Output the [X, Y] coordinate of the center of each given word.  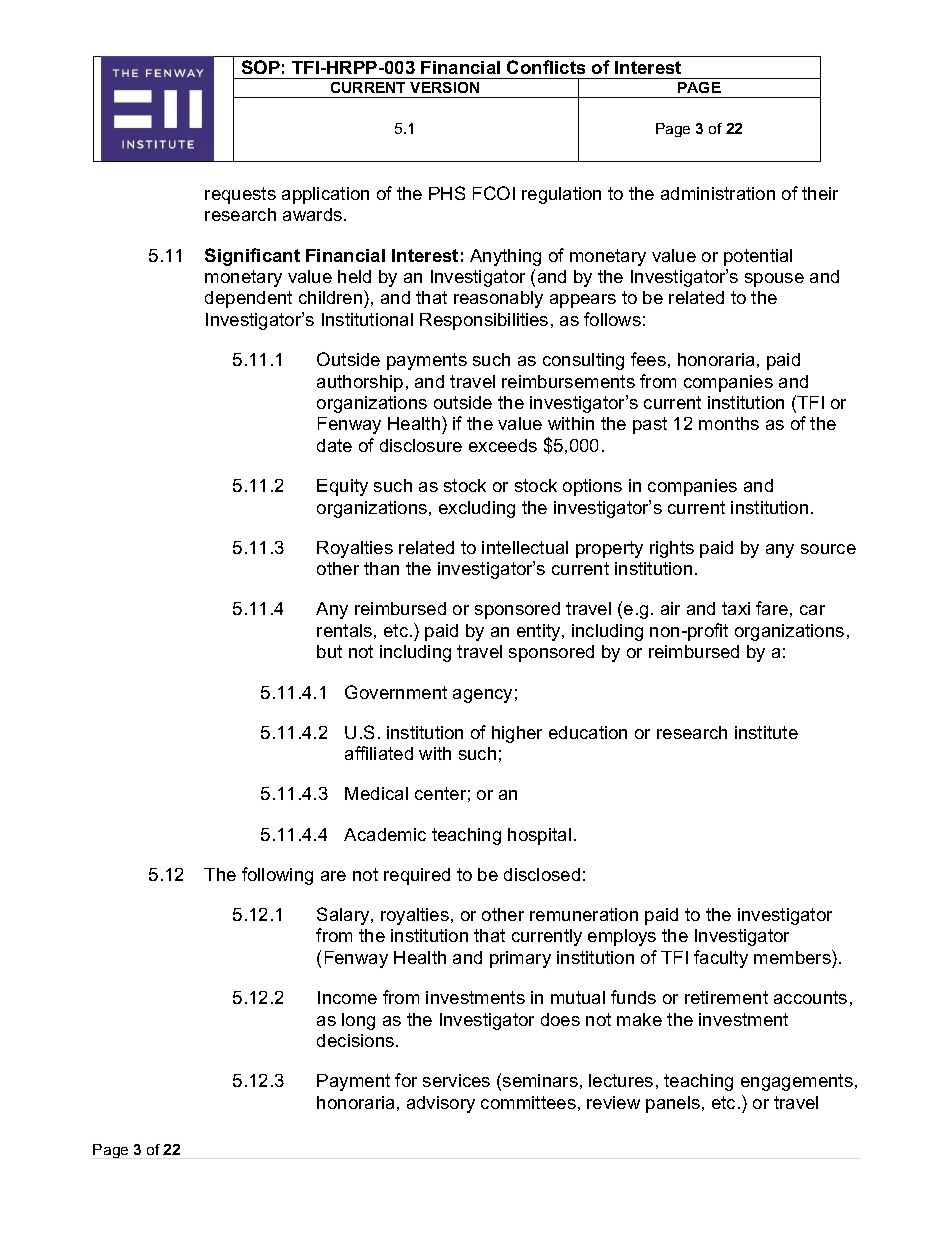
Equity [342, 487]
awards [314, 214]
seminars [540, 1080]
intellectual [525, 547]
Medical [376, 793]
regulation [561, 195]
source [828, 549]
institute [766, 732]
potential [758, 257]
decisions [355, 1040]
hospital [539, 836]
